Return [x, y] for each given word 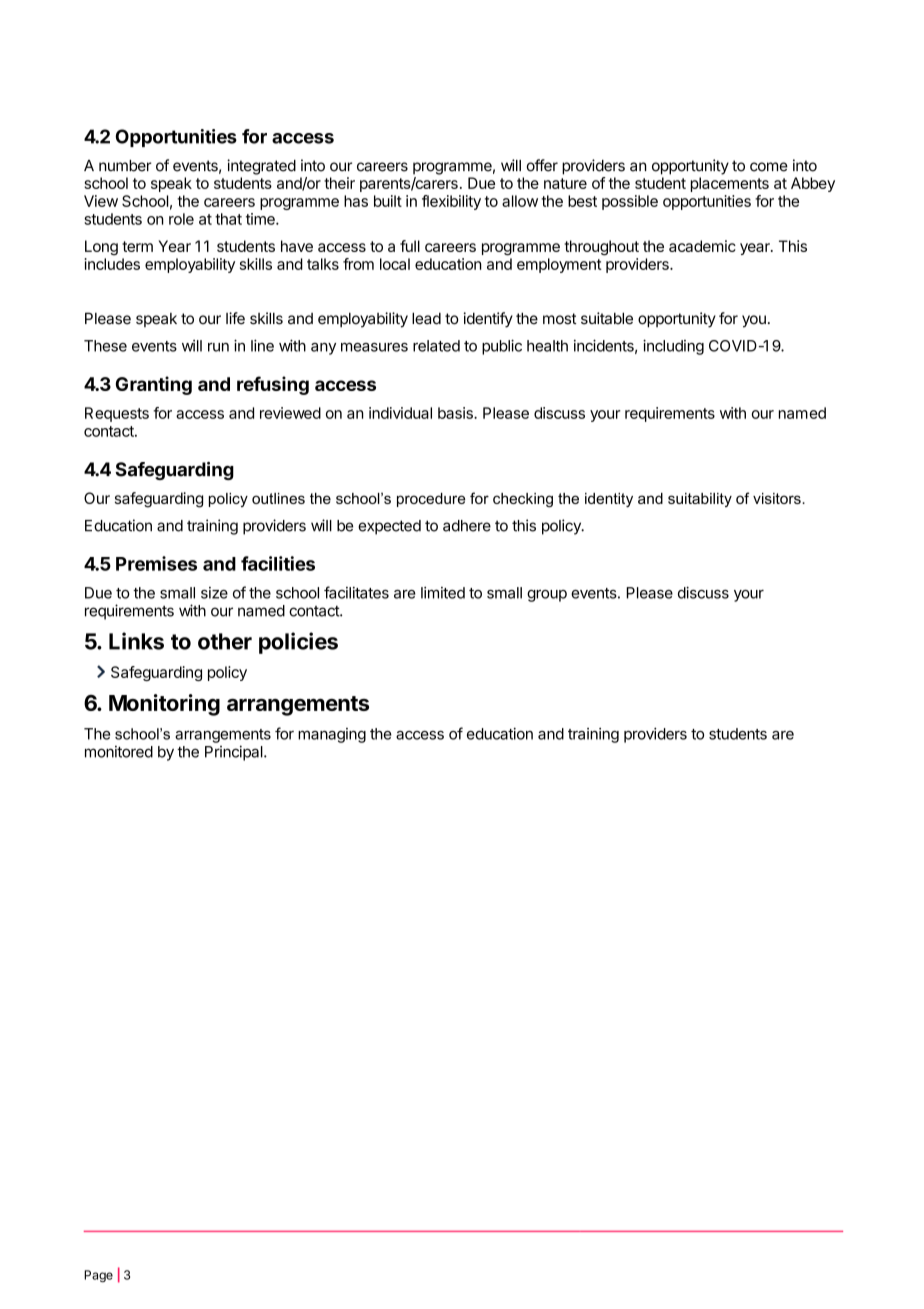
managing [332, 735]
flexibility [451, 202]
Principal [235, 753]
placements [730, 184]
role [181, 219]
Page [98, 1276]
